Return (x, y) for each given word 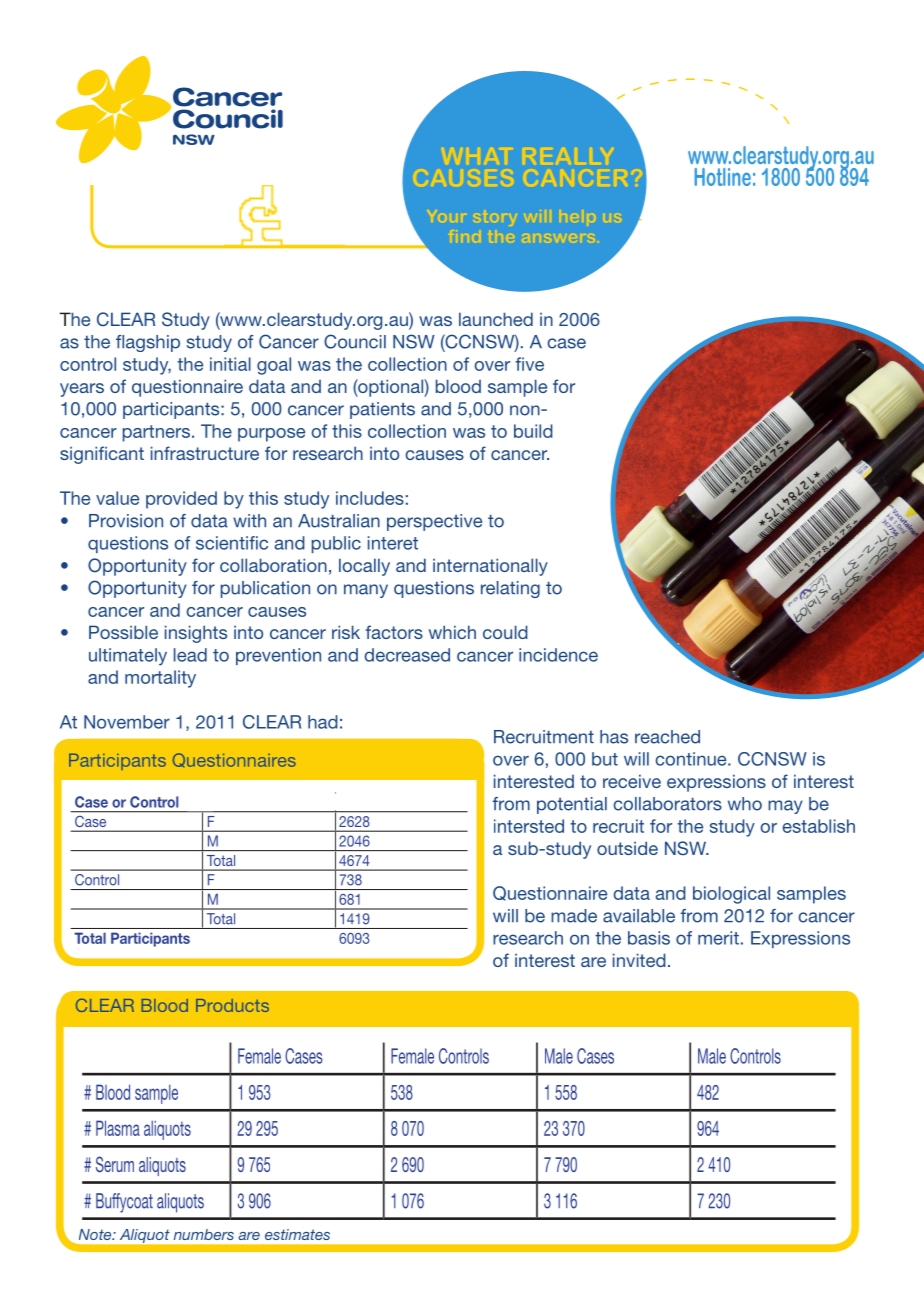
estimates (297, 1234)
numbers (204, 1234)
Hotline (722, 177)
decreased (407, 655)
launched (496, 319)
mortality (160, 679)
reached (667, 737)
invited (639, 960)
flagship (148, 343)
